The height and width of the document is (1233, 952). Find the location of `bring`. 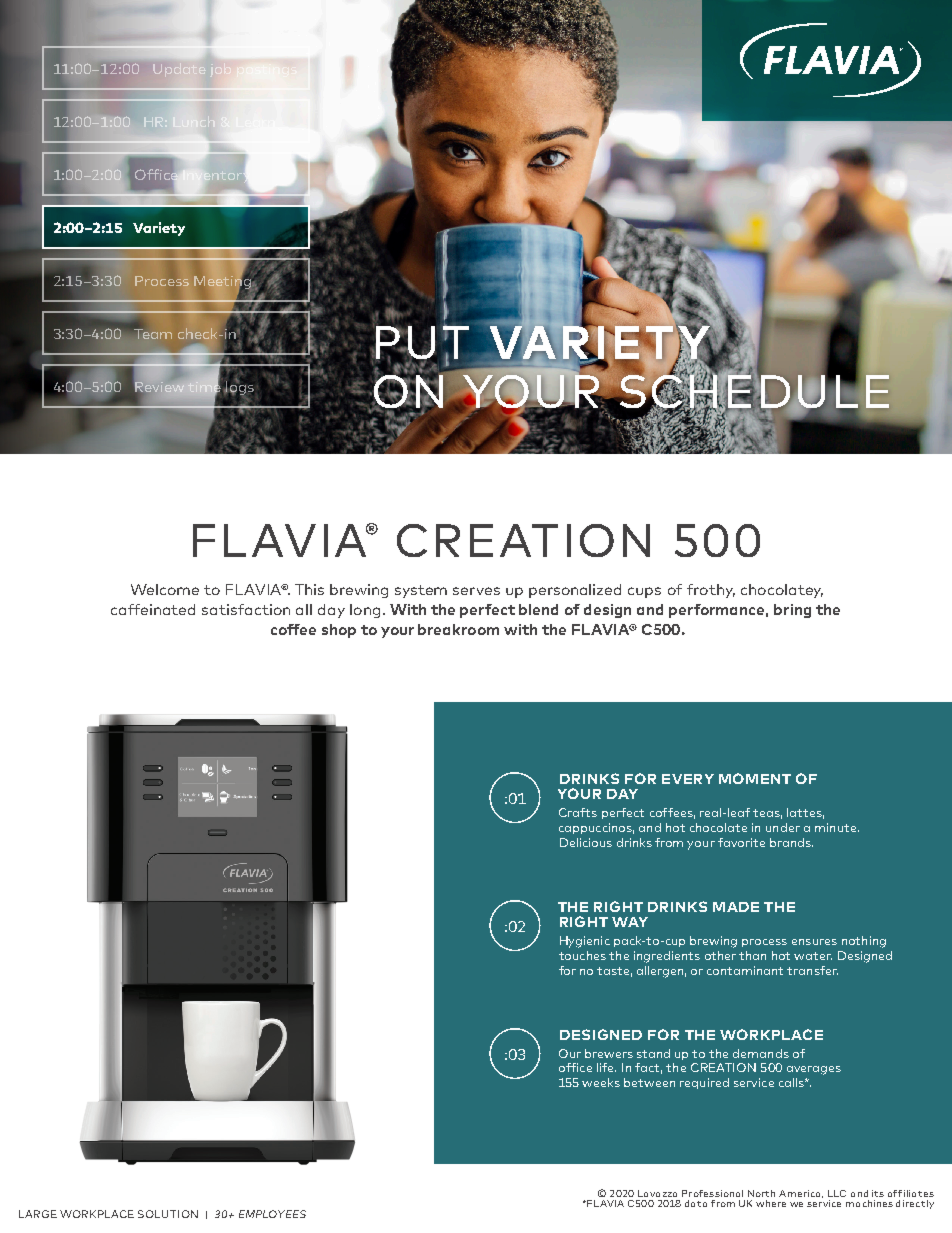

bring is located at coordinates (792, 611).
